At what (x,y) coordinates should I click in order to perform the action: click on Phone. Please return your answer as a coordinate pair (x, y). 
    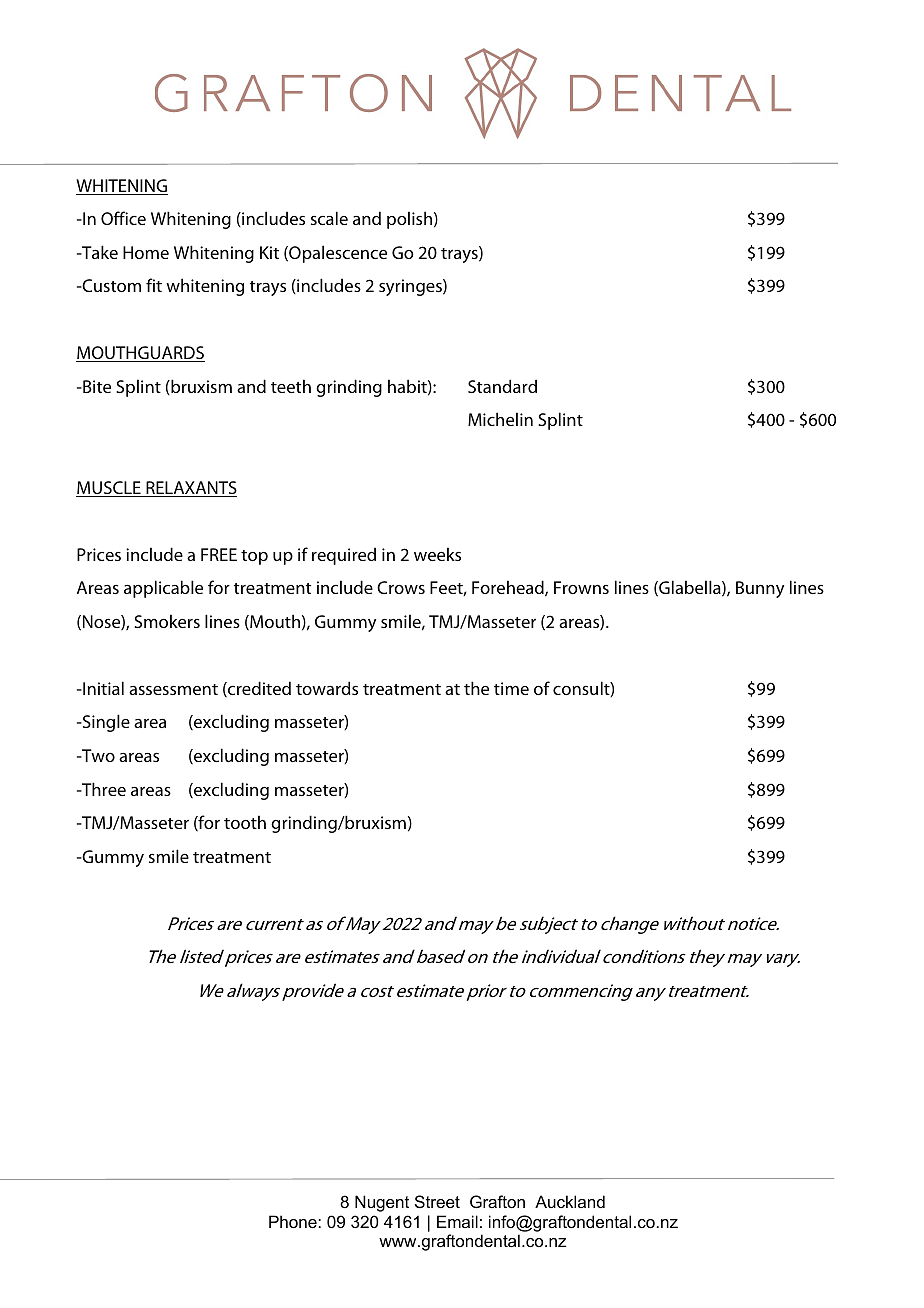
    Looking at the image, I should click on (294, 1221).
